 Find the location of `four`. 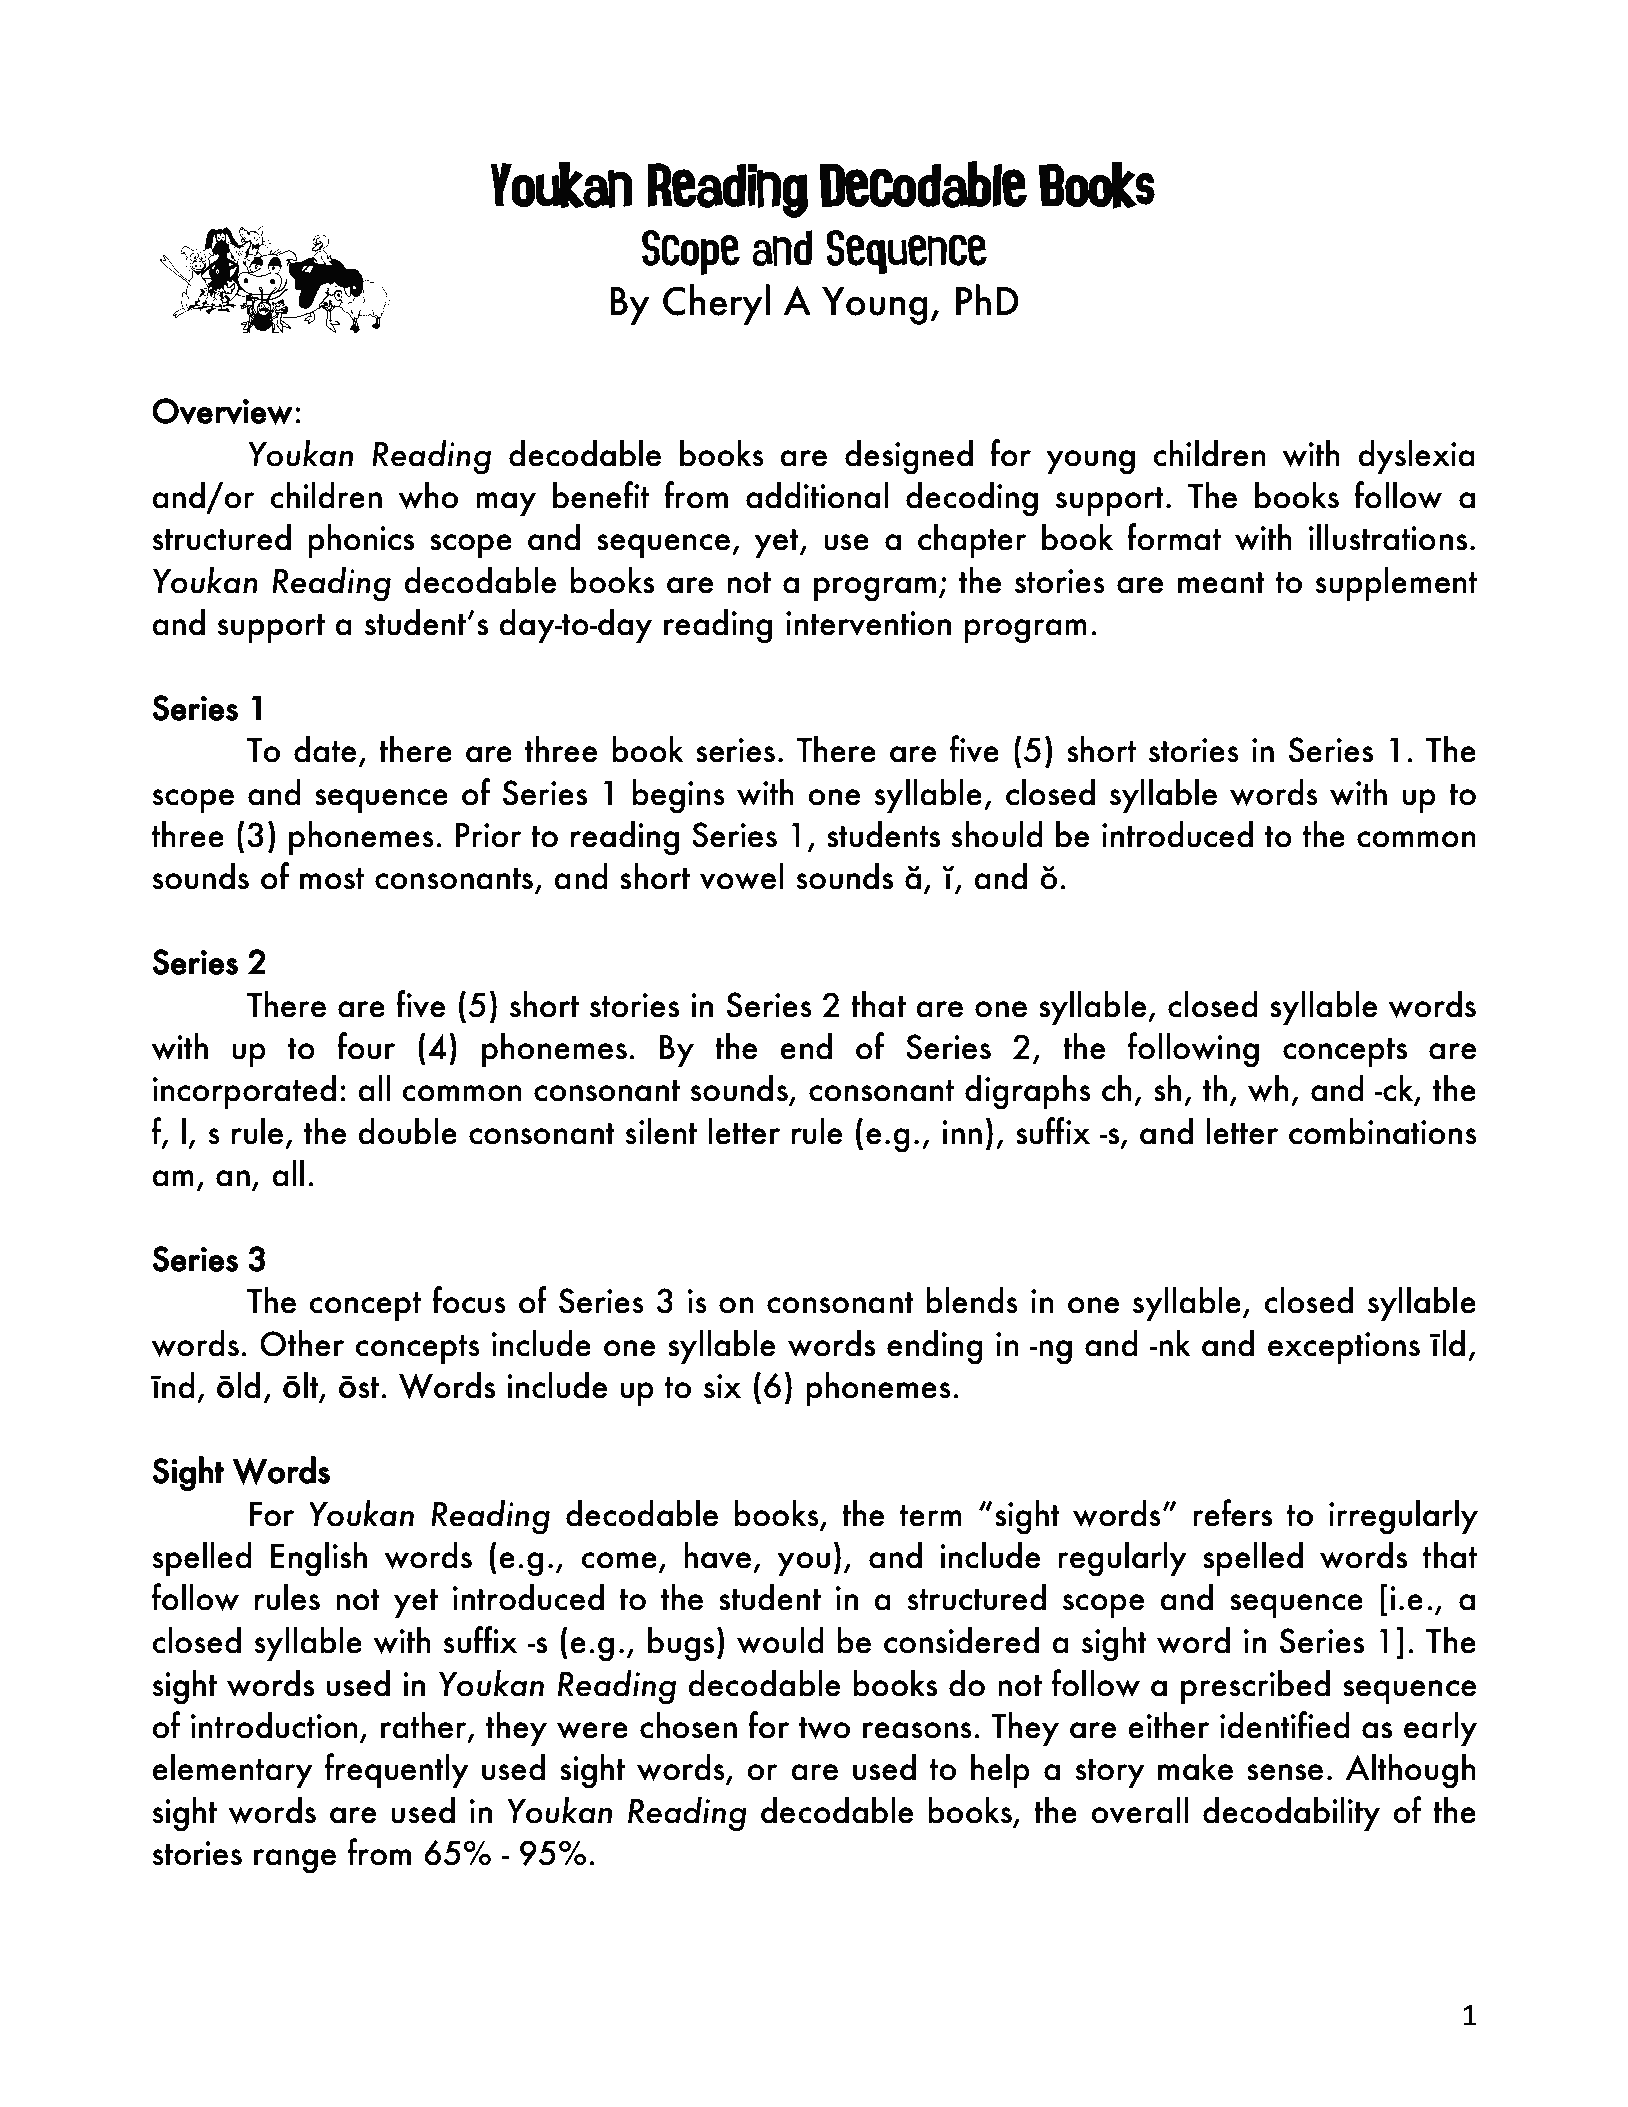

four is located at coordinates (366, 1046).
